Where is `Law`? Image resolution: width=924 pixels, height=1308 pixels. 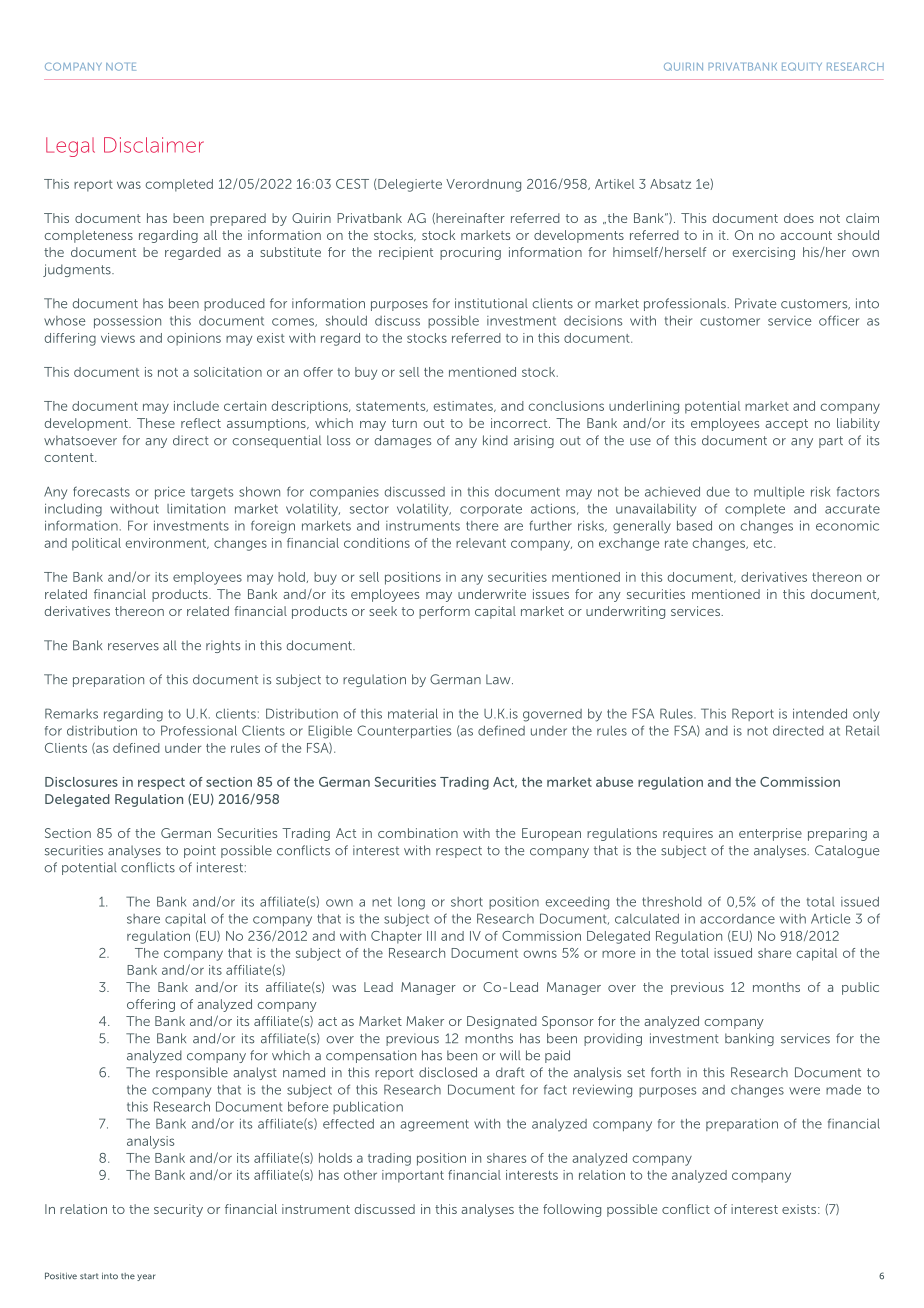 Law is located at coordinates (499, 679).
